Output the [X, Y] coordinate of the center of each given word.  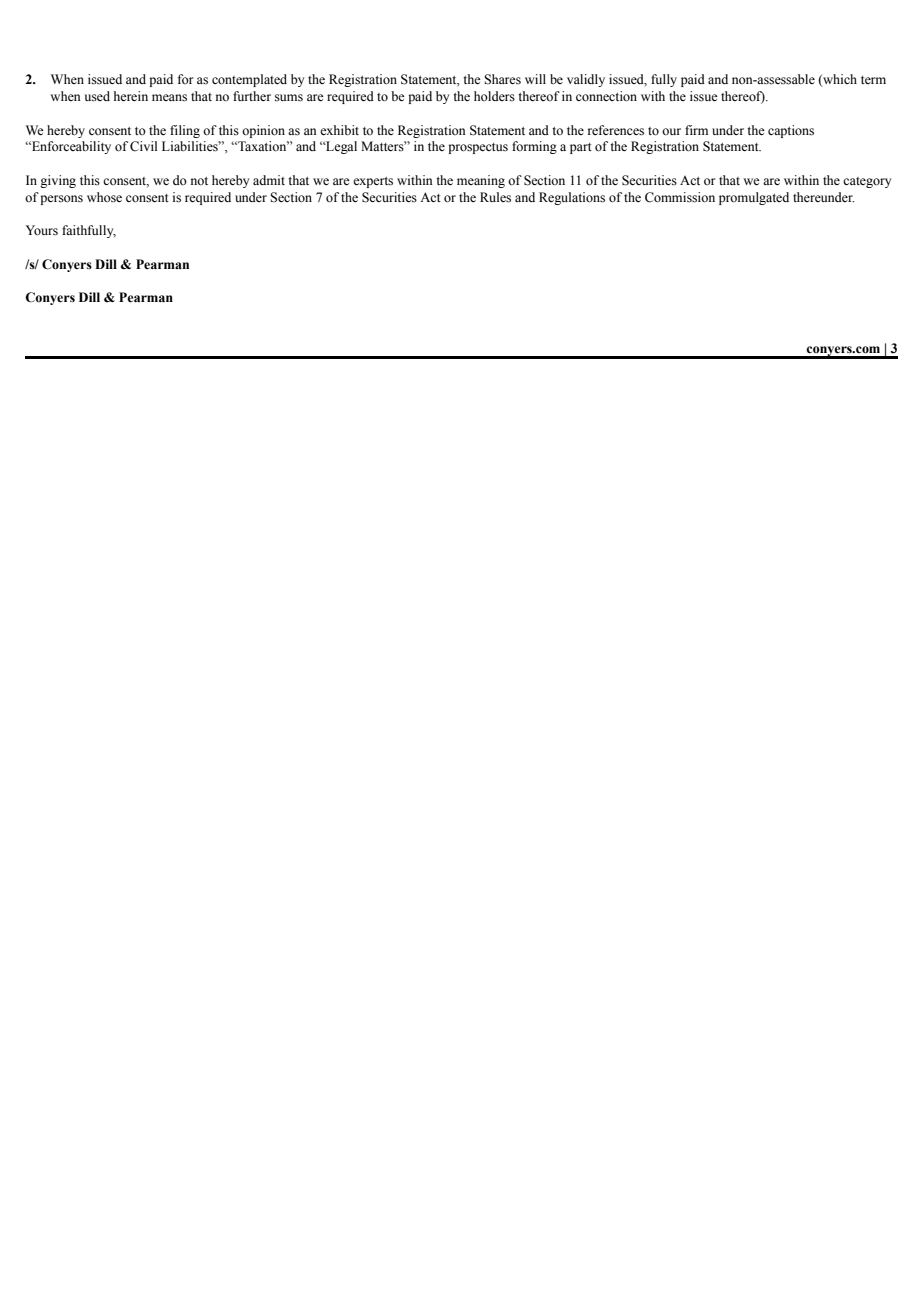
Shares [502, 79]
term [873, 80]
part [581, 148]
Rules [495, 197]
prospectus [478, 148]
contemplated [249, 80]
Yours [42, 230]
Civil [143, 146]
